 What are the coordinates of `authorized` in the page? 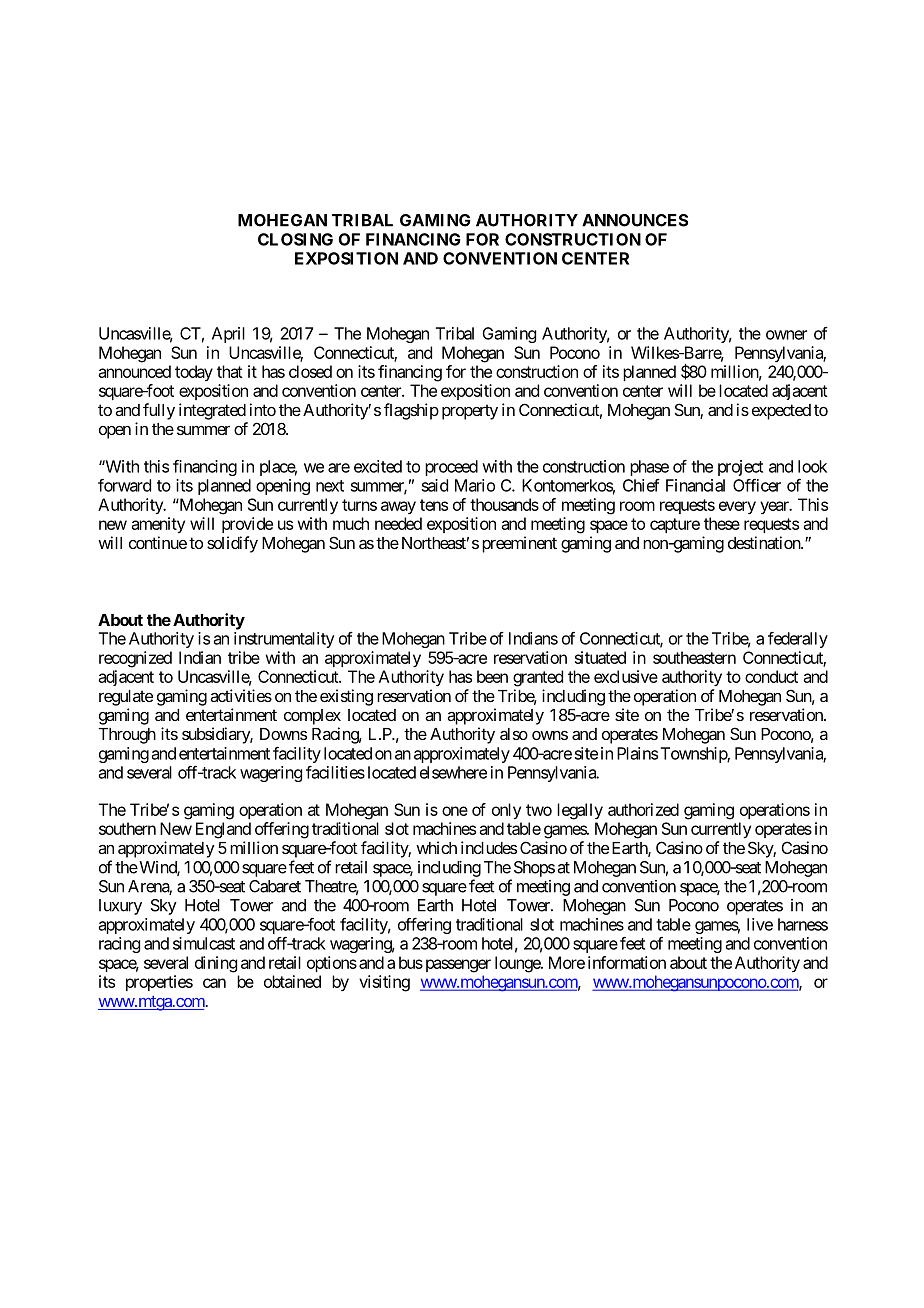 It's located at (643, 809).
